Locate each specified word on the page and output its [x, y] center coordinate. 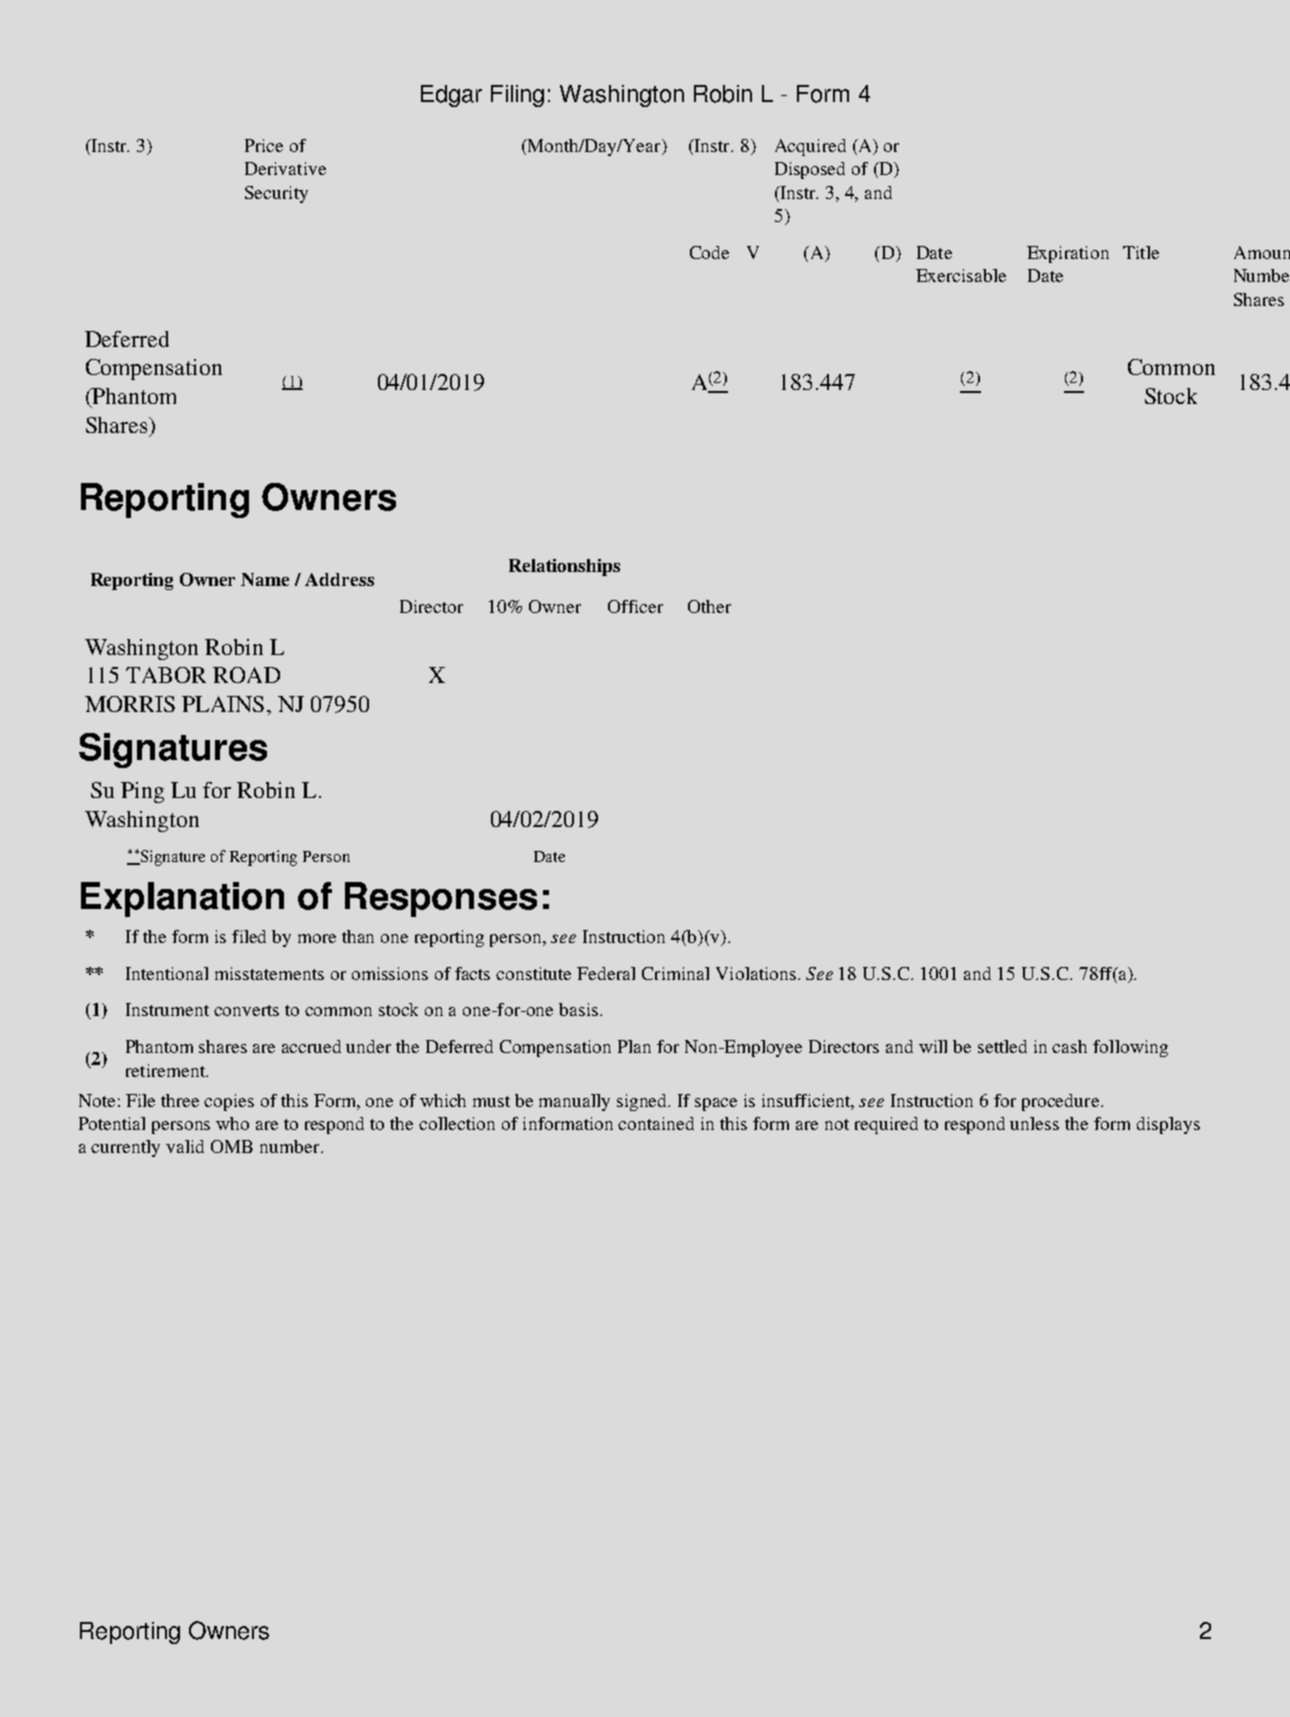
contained [656, 1123]
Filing [517, 96]
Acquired [810, 147]
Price [264, 145]
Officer [635, 606]
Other [709, 606]
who [232, 1123]
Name [265, 579]
